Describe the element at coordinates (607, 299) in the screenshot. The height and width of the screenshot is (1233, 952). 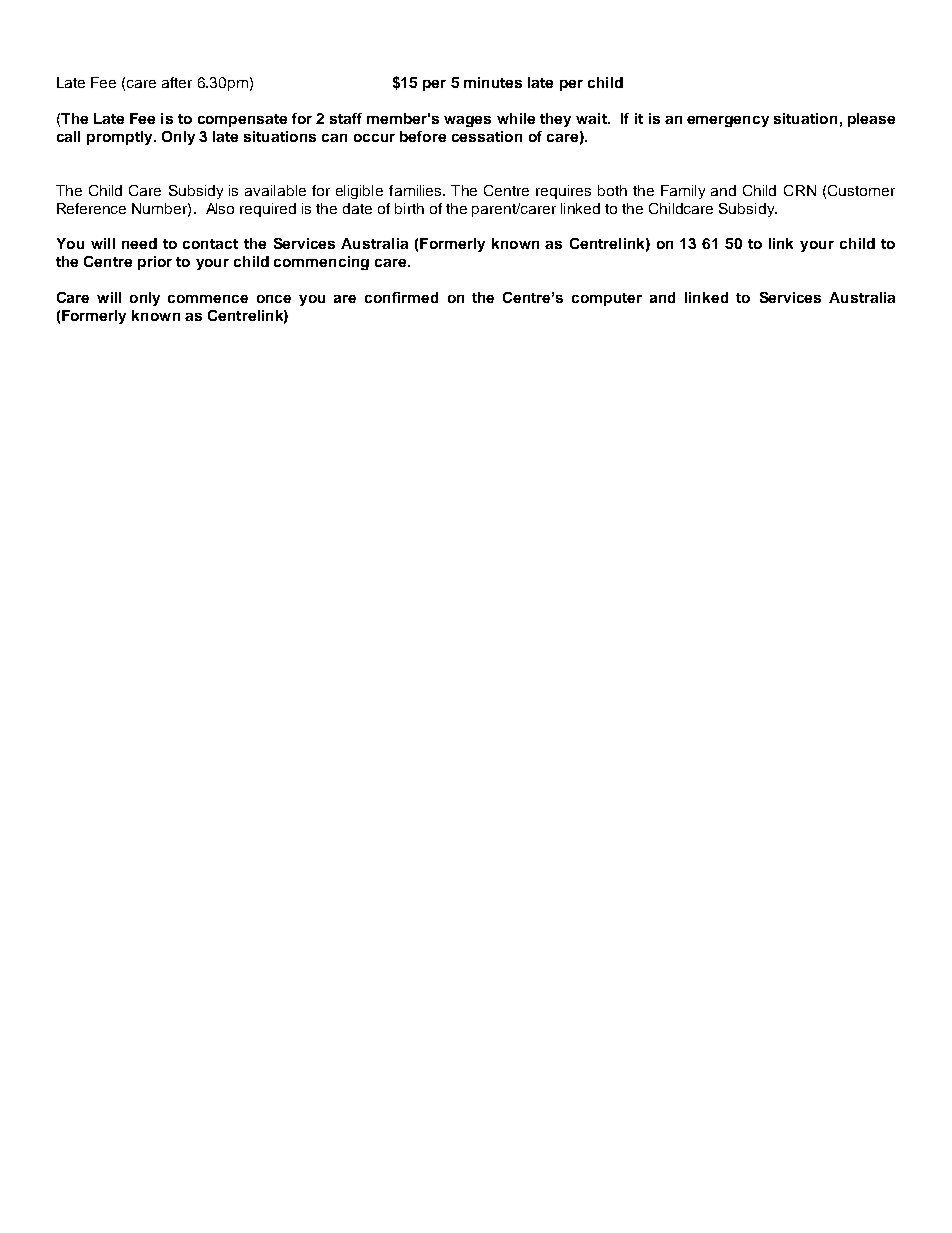
I see `computer` at that location.
